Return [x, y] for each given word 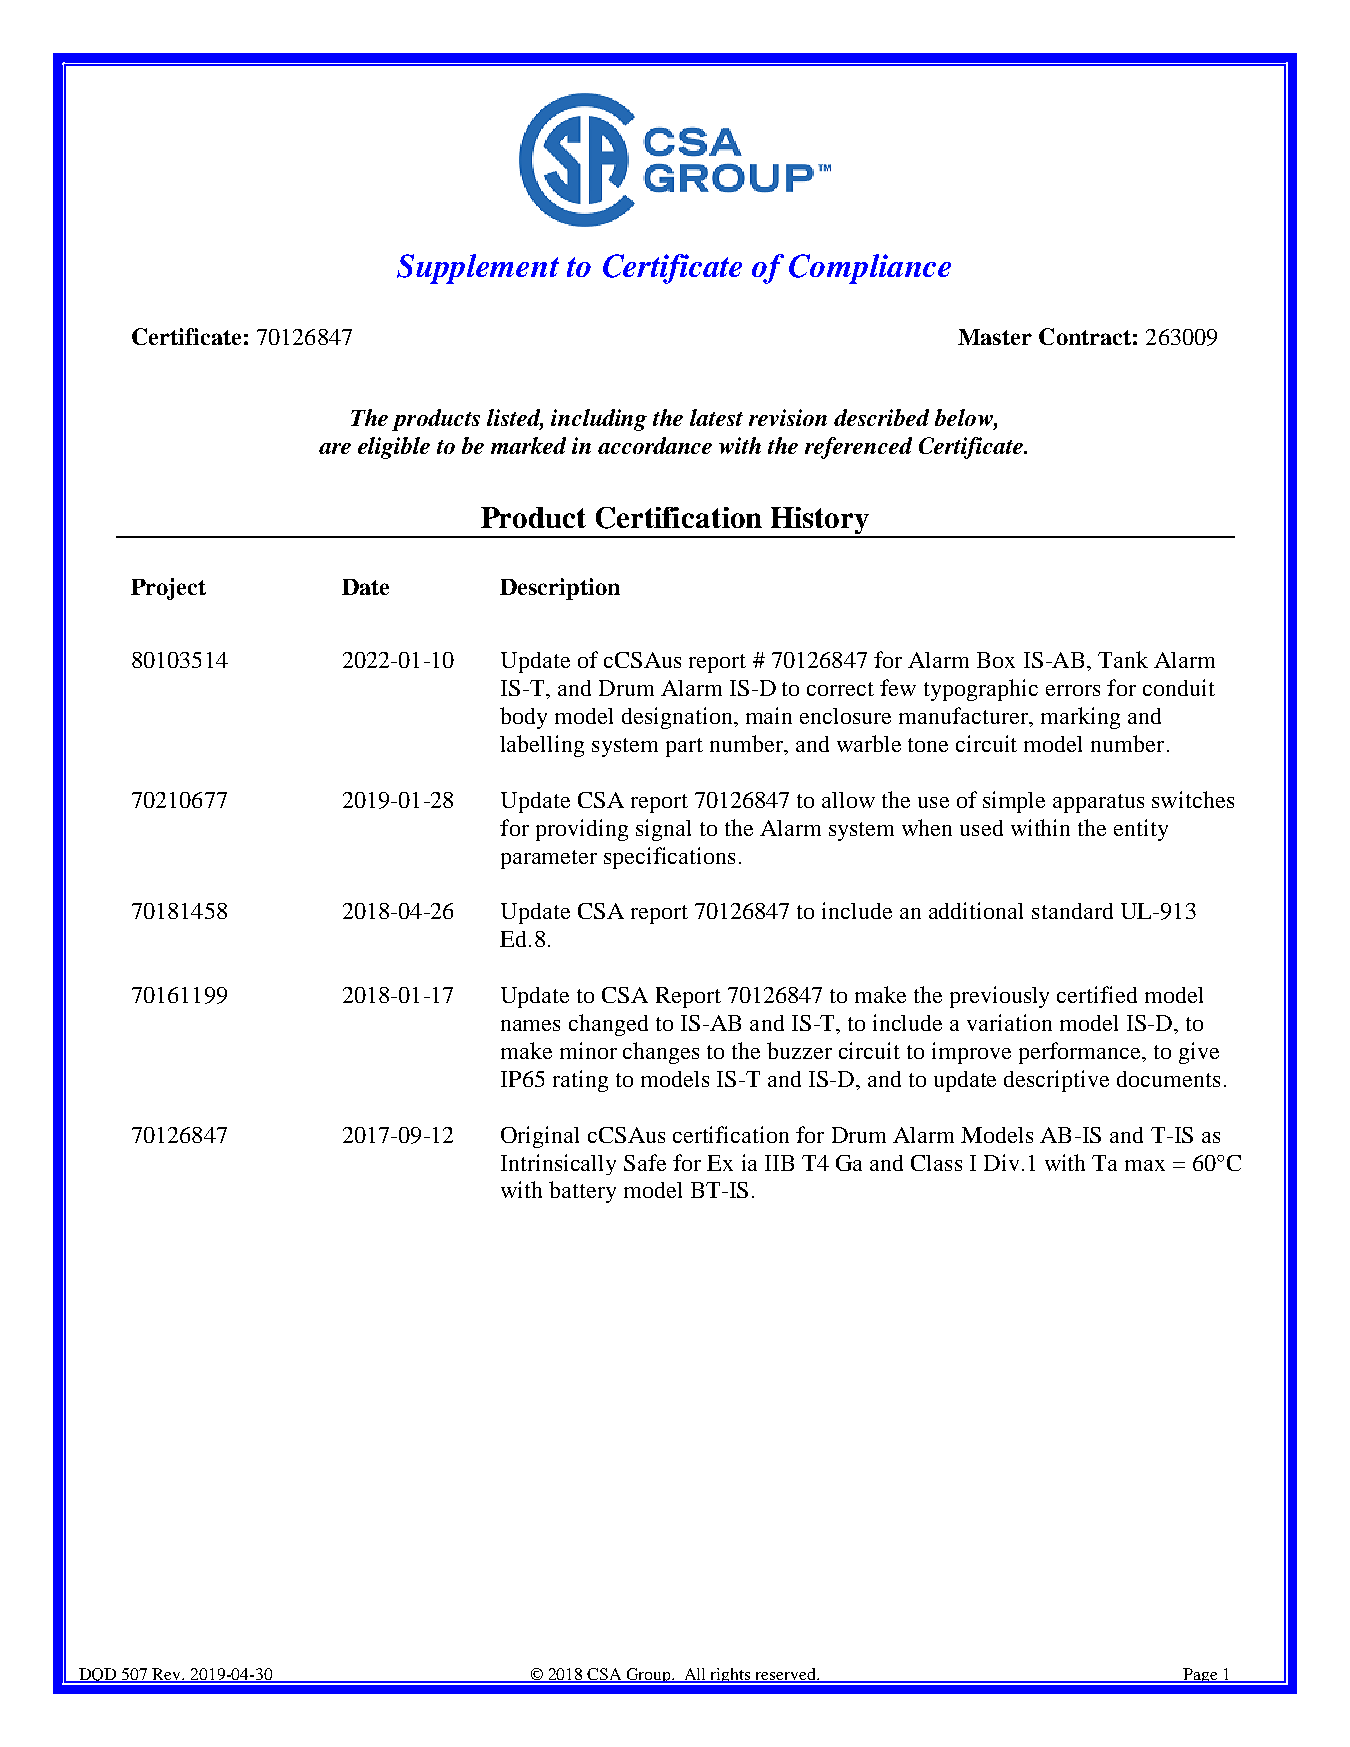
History [820, 522]
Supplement [478, 269]
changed [608, 1025]
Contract [1085, 336]
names [530, 1025]
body [523, 718]
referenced [858, 448]
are [335, 448]
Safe [645, 1162]
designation [679, 718]
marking [1080, 718]
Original [540, 1137]
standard [1072, 911]
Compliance [870, 269]
